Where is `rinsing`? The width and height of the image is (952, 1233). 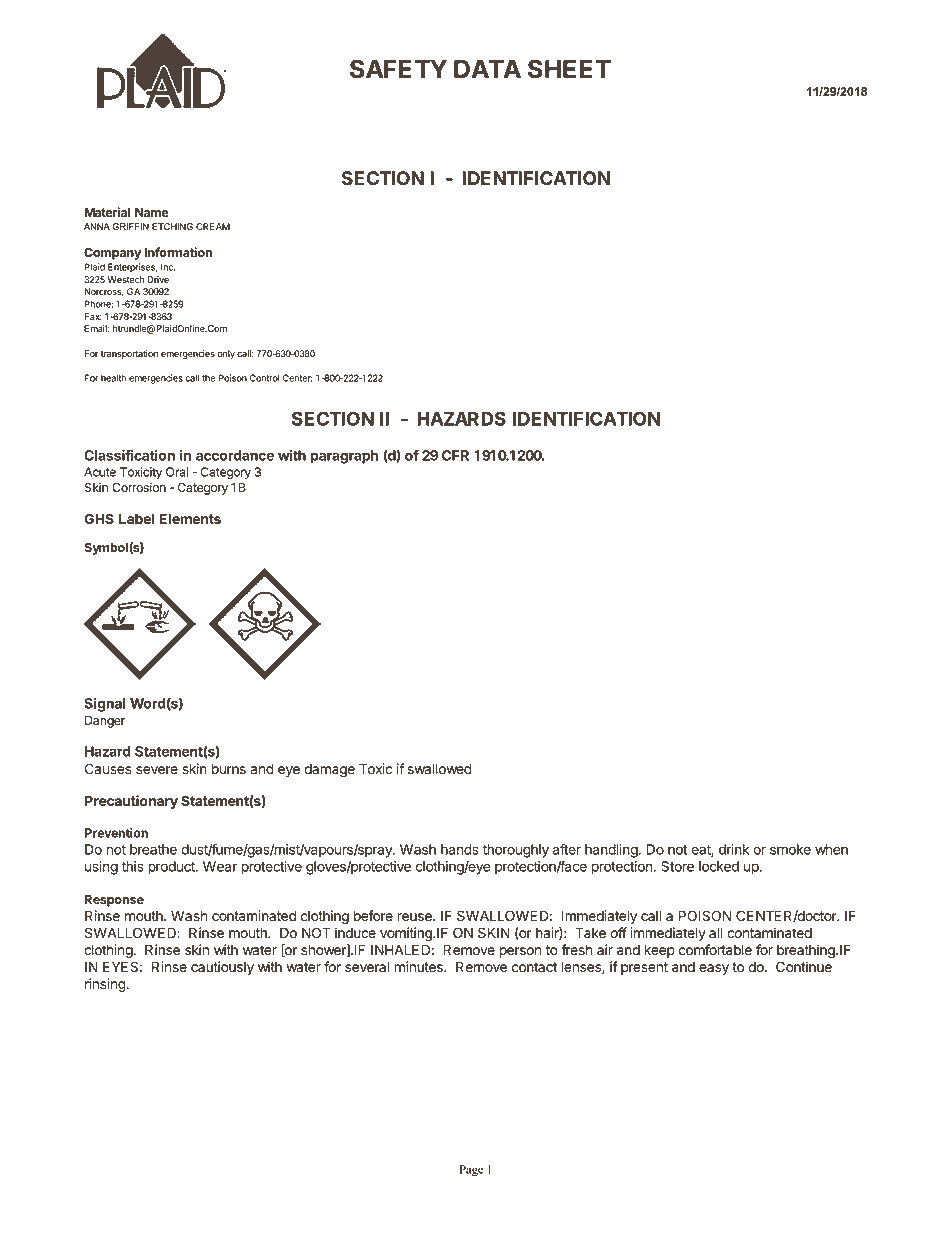 rinsing is located at coordinates (105, 985).
